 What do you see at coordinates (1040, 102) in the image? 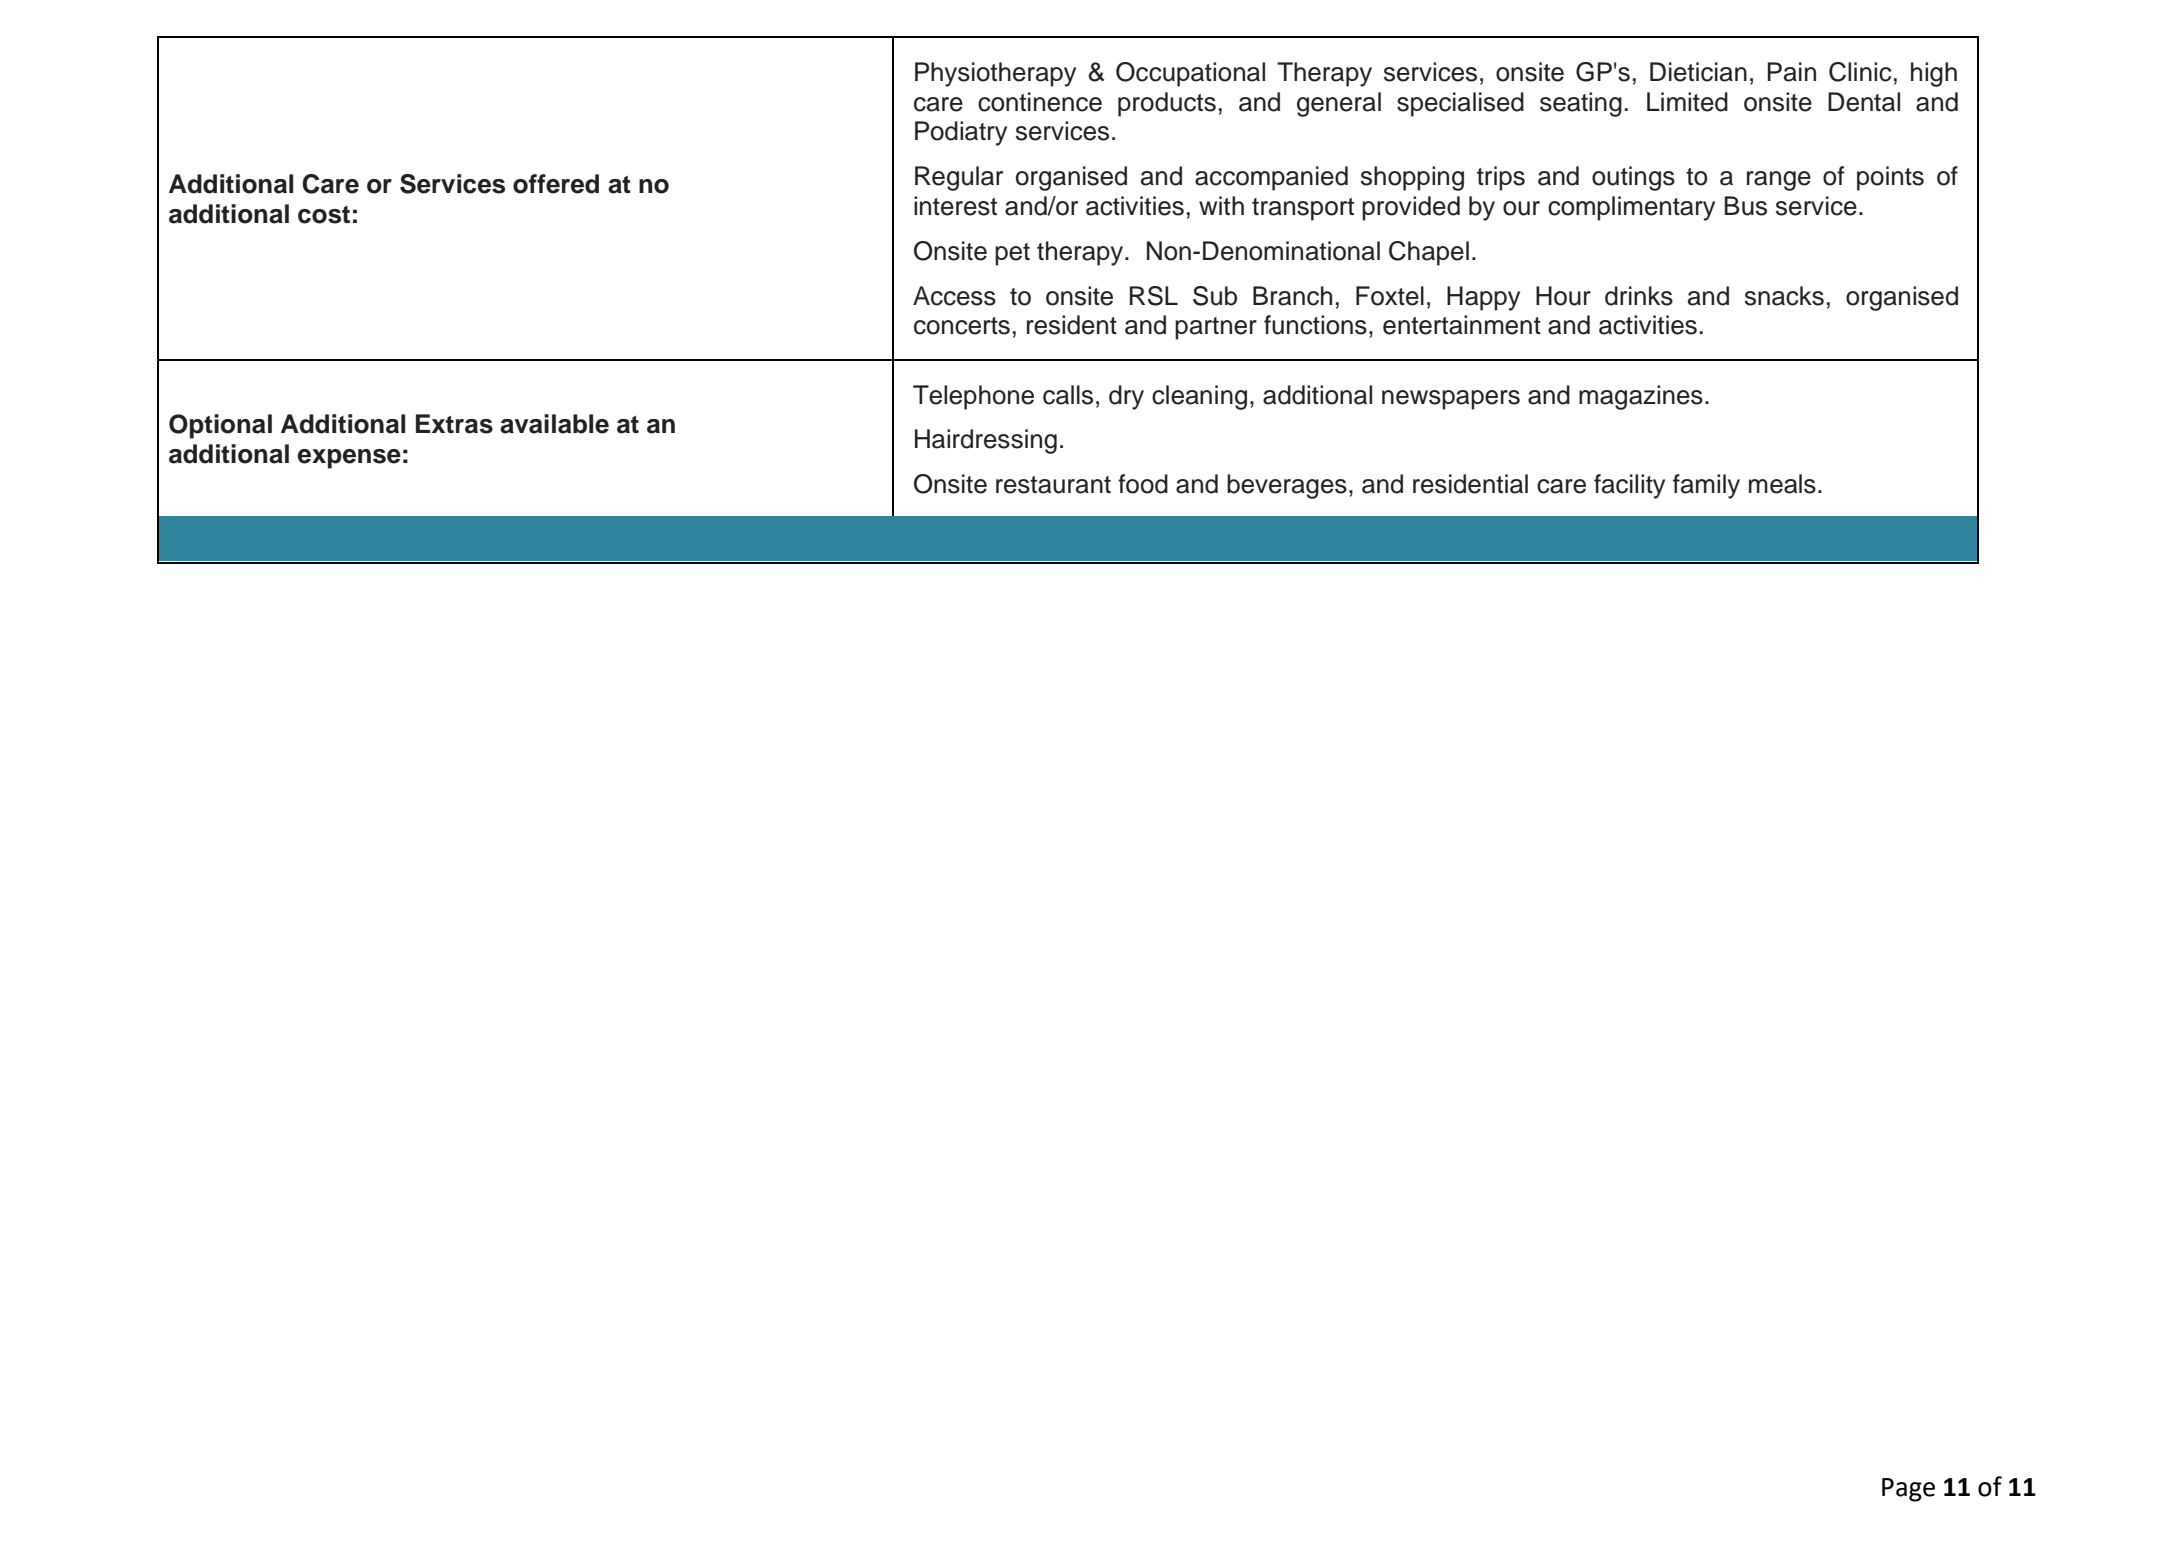
I see `continence` at bounding box center [1040, 102].
